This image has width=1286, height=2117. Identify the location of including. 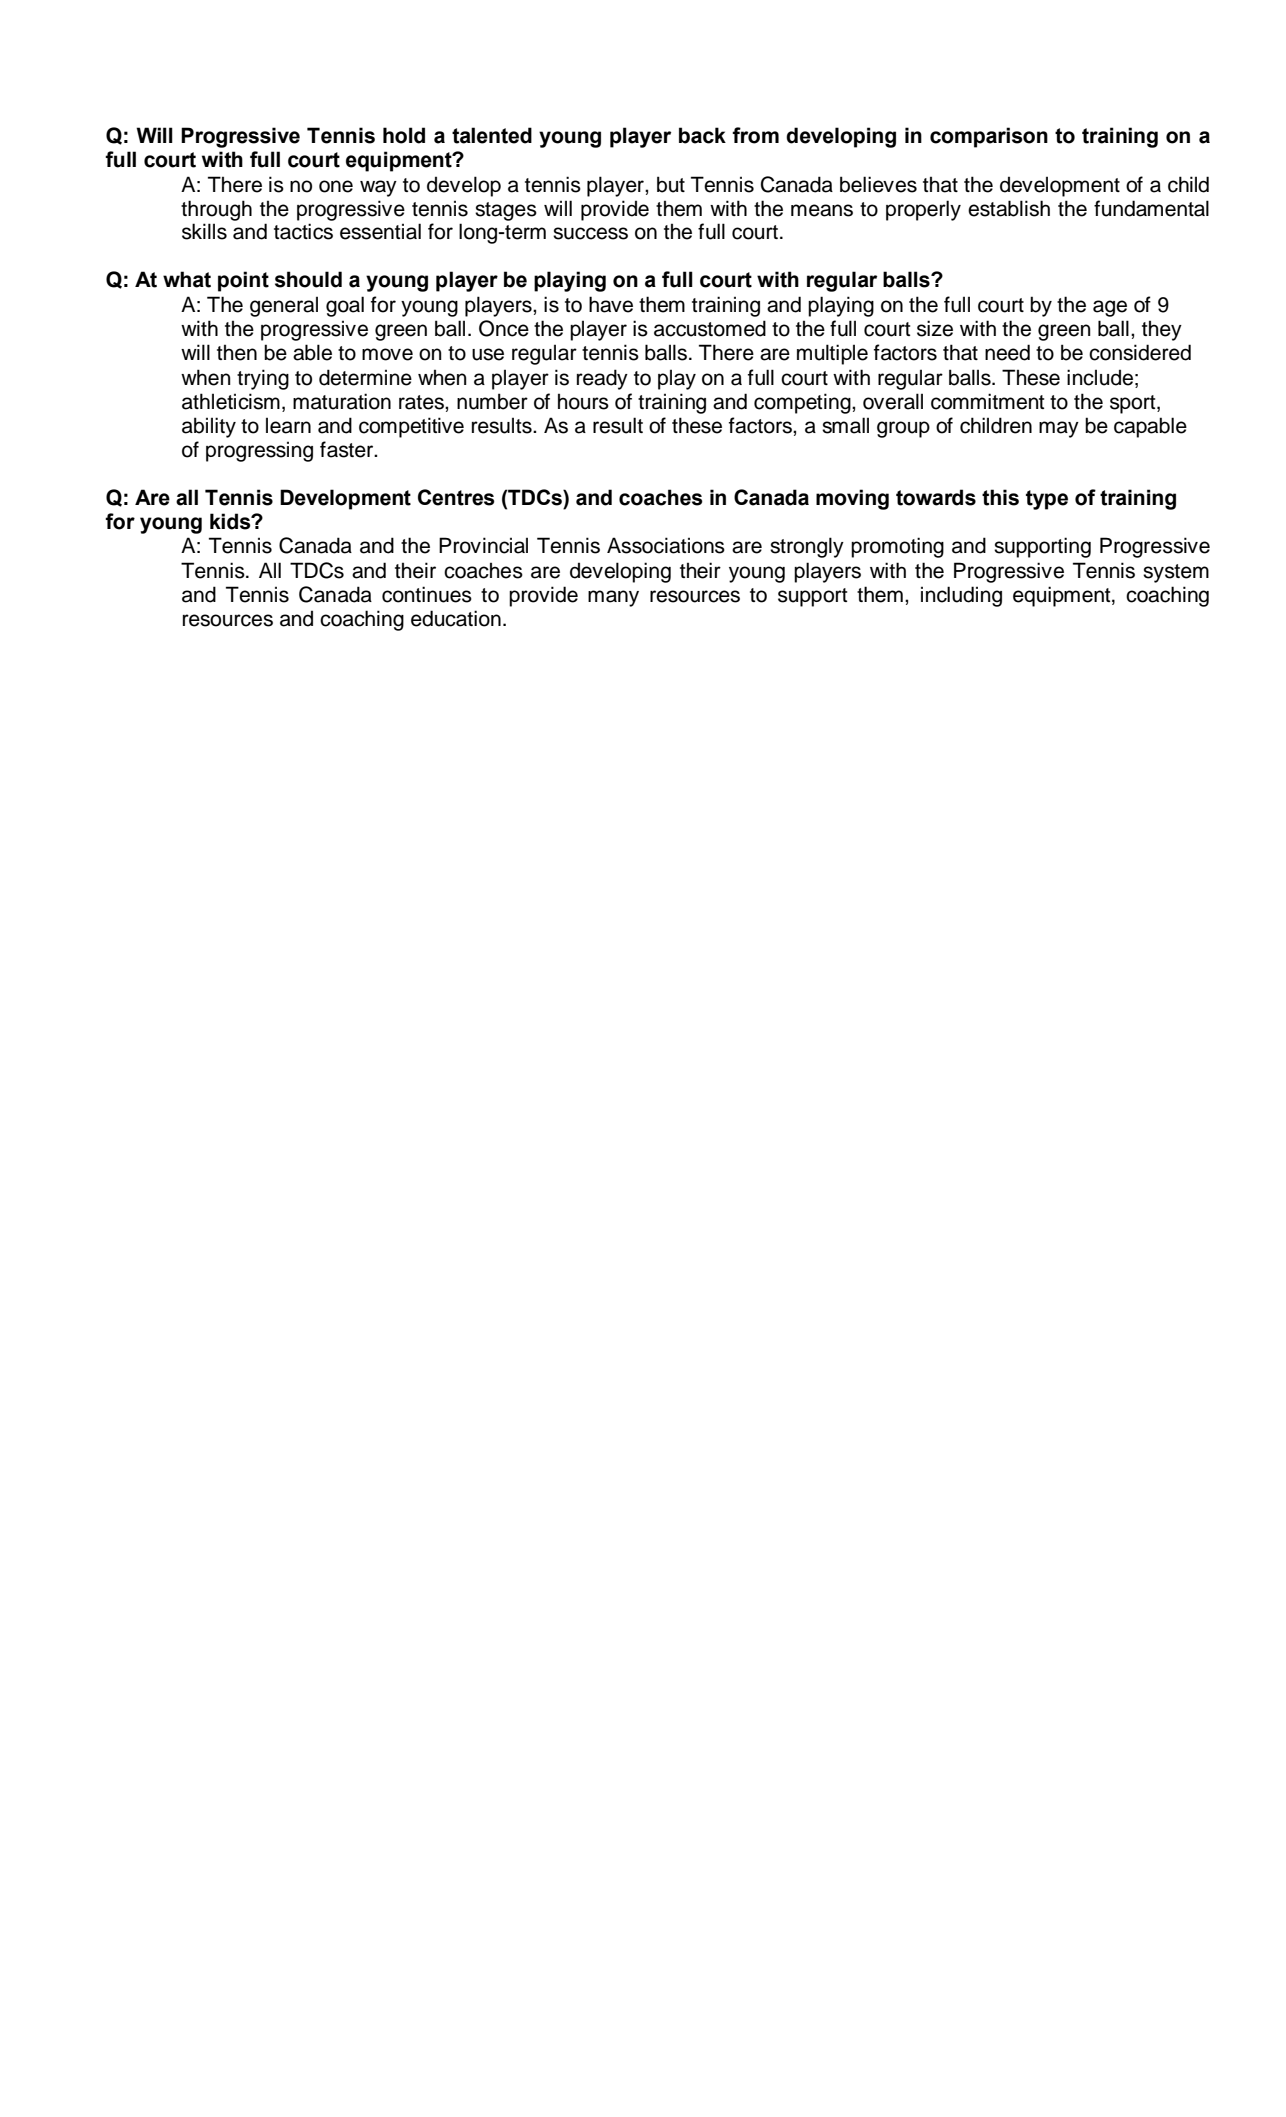
(961, 596).
